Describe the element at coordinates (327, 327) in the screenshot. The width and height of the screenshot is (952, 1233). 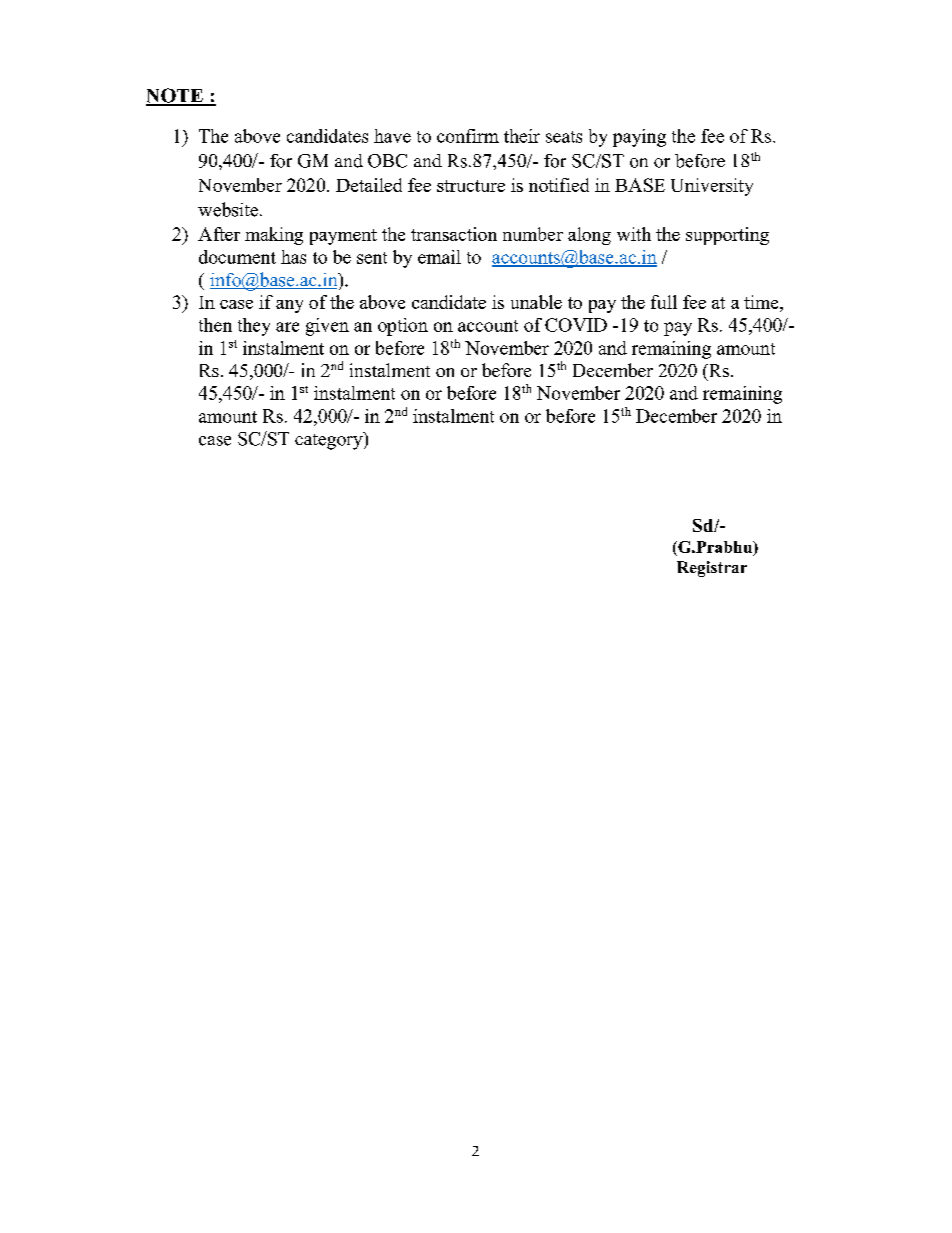
I see `given` at that location.
